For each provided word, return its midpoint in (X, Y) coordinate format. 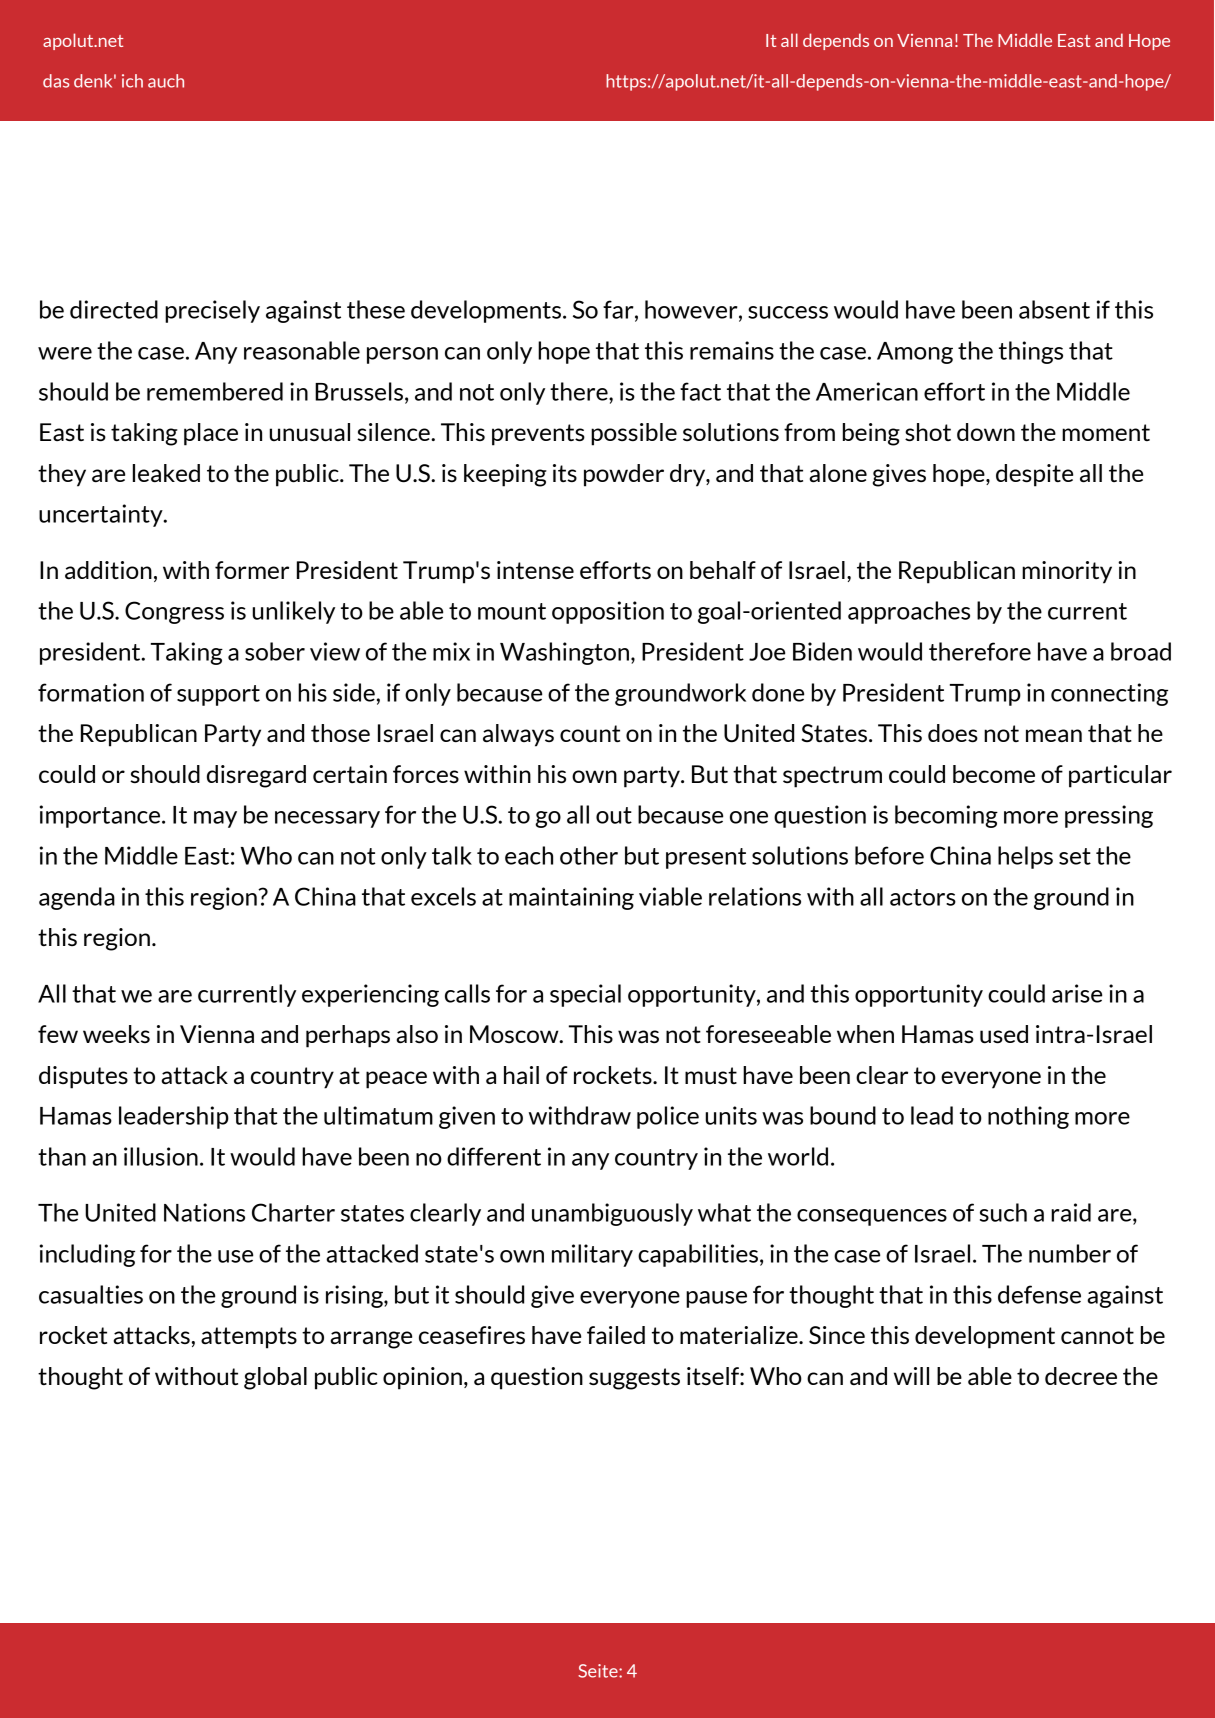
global (275, 1378)
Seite (599, 1671)
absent (1054, 309)
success (788, 312)
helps (1025, 857)
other (589, 855)
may (215, 819)
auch (166, 81)
